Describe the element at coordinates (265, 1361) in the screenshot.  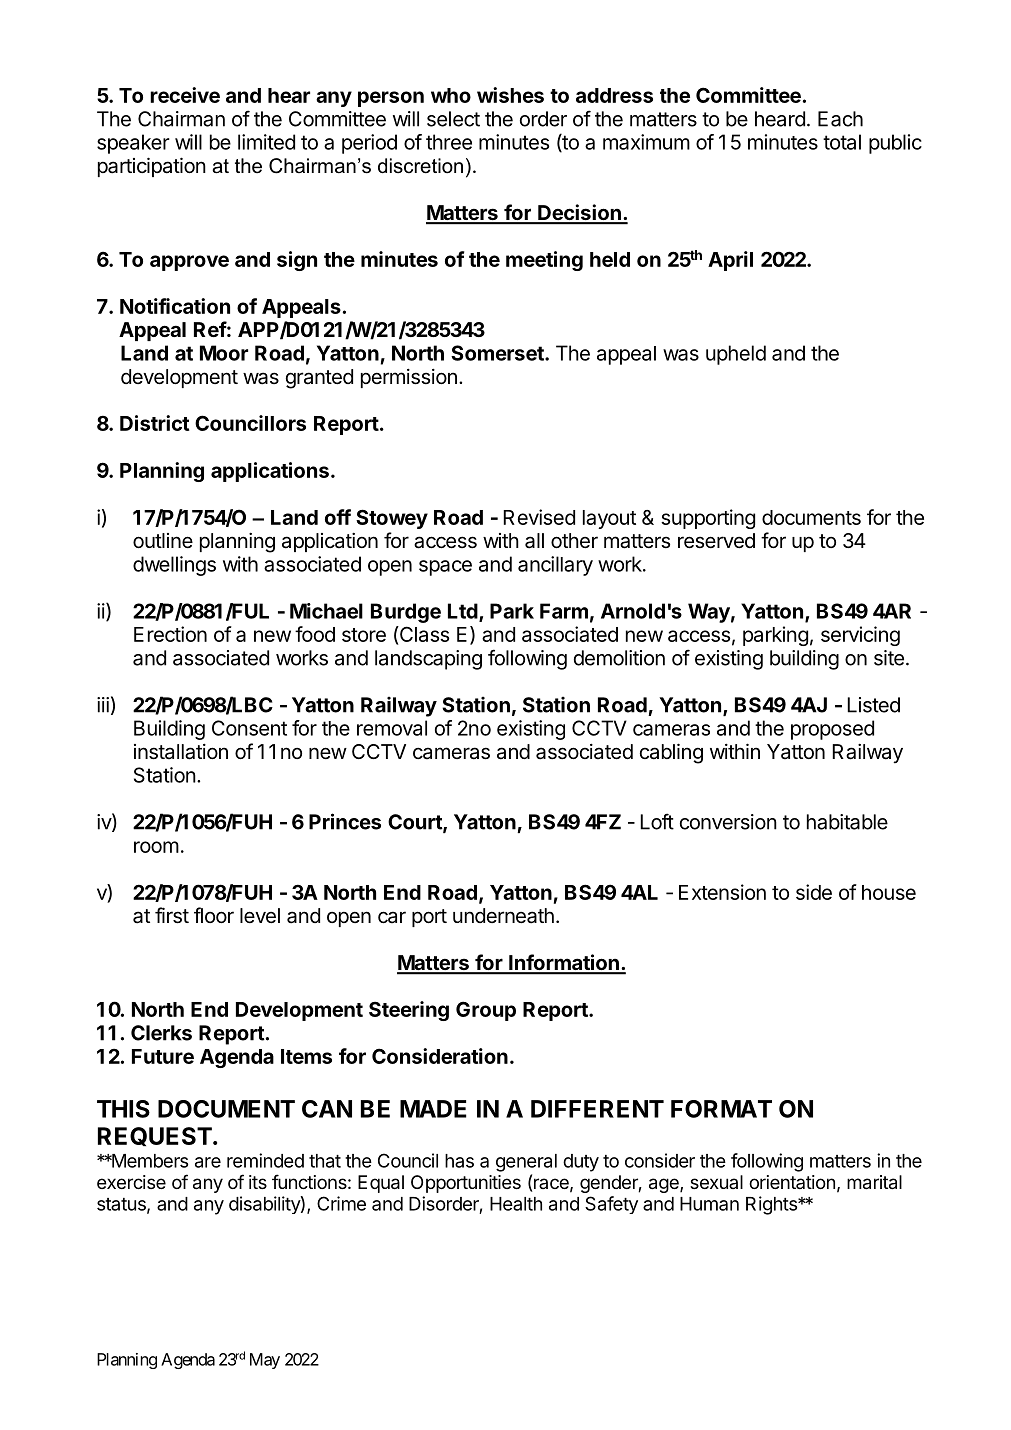
I see `May` at that location.
